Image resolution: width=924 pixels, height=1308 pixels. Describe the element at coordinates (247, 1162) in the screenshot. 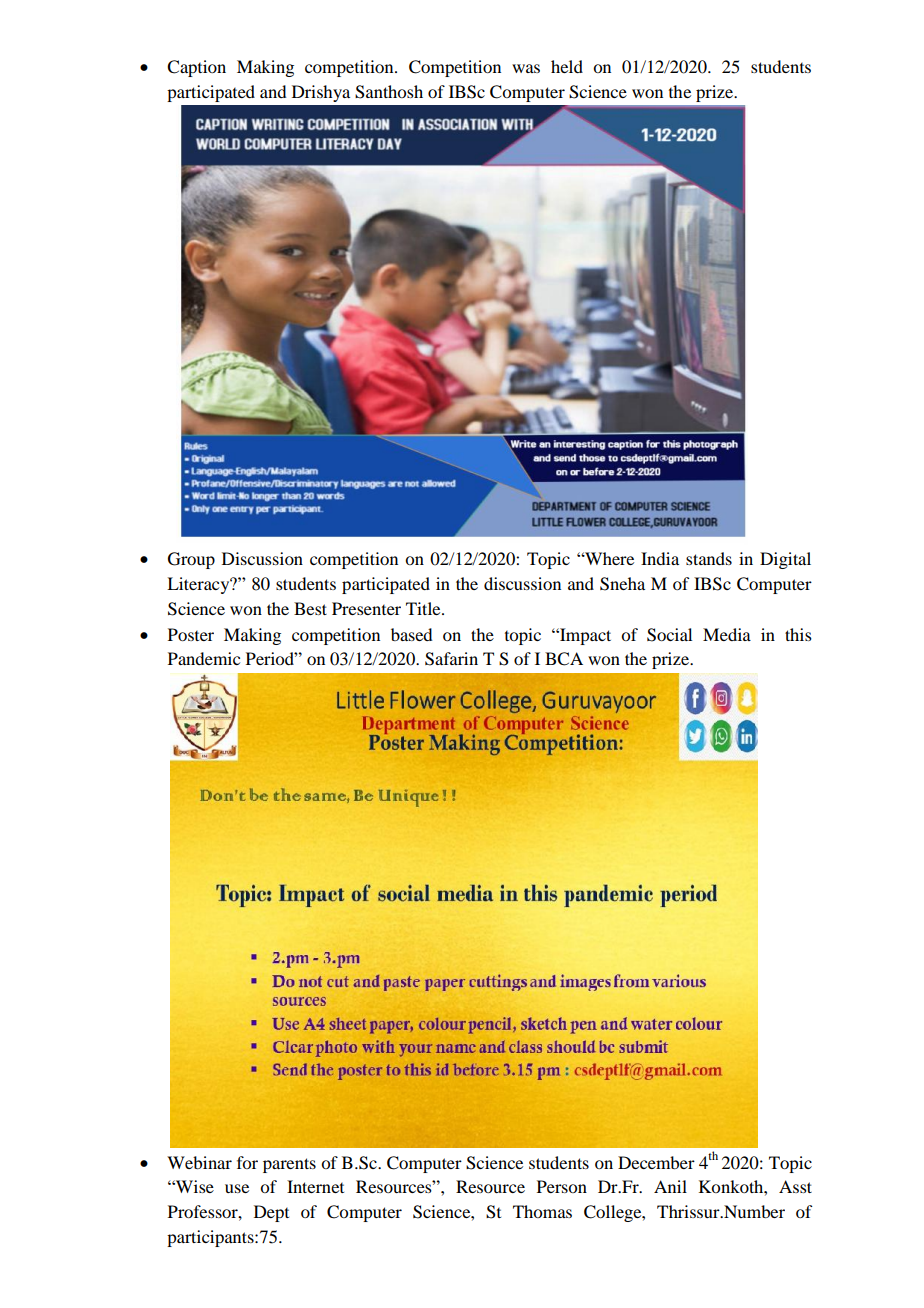

I see `for` at that location.
